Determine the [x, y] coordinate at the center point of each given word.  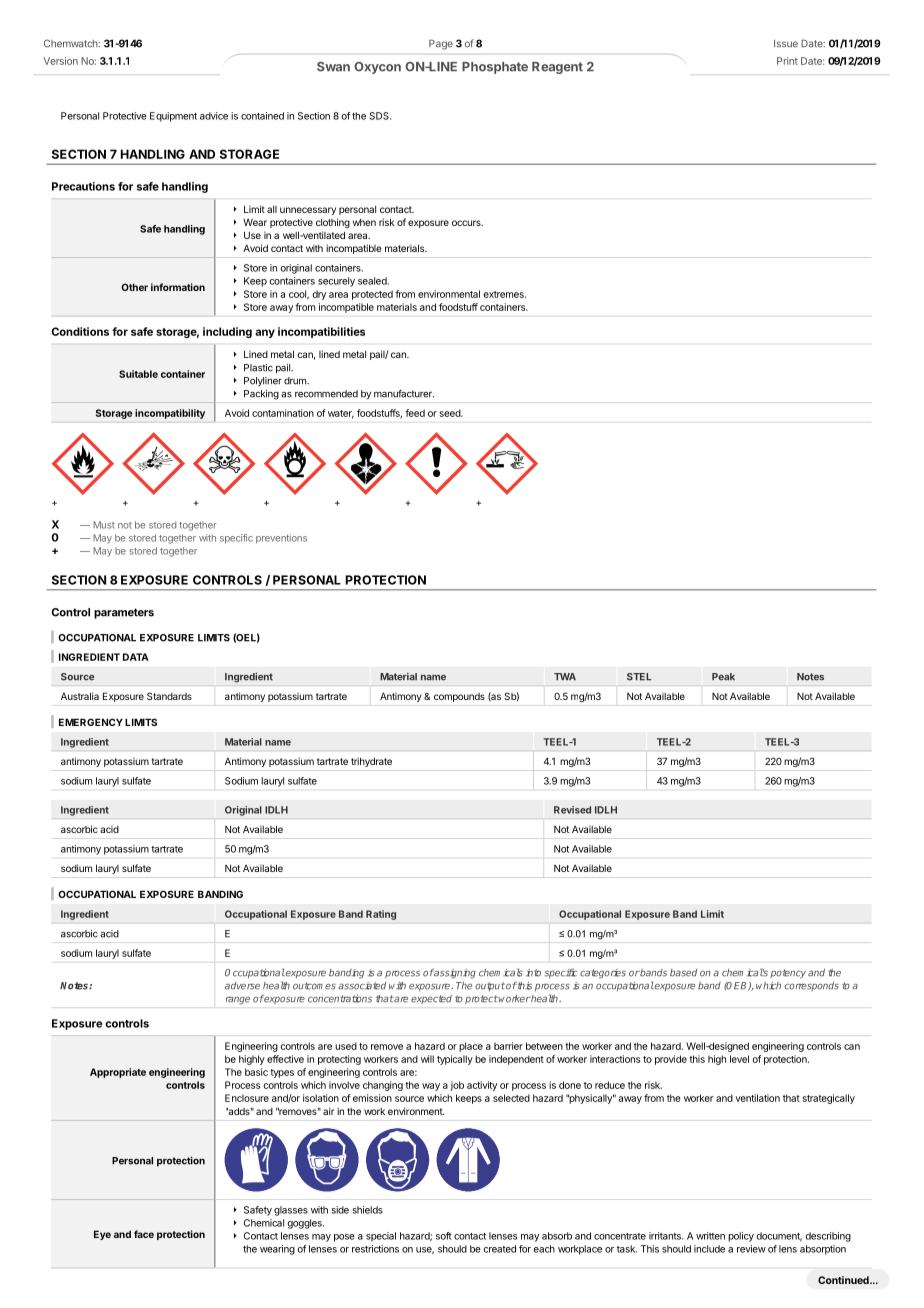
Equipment [173, 117]
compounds [459, 697]
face [144, 1234]
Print [787, 61]
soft [444, 1236]
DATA [136, 657]
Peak [723, 677]
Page [441, 44]
